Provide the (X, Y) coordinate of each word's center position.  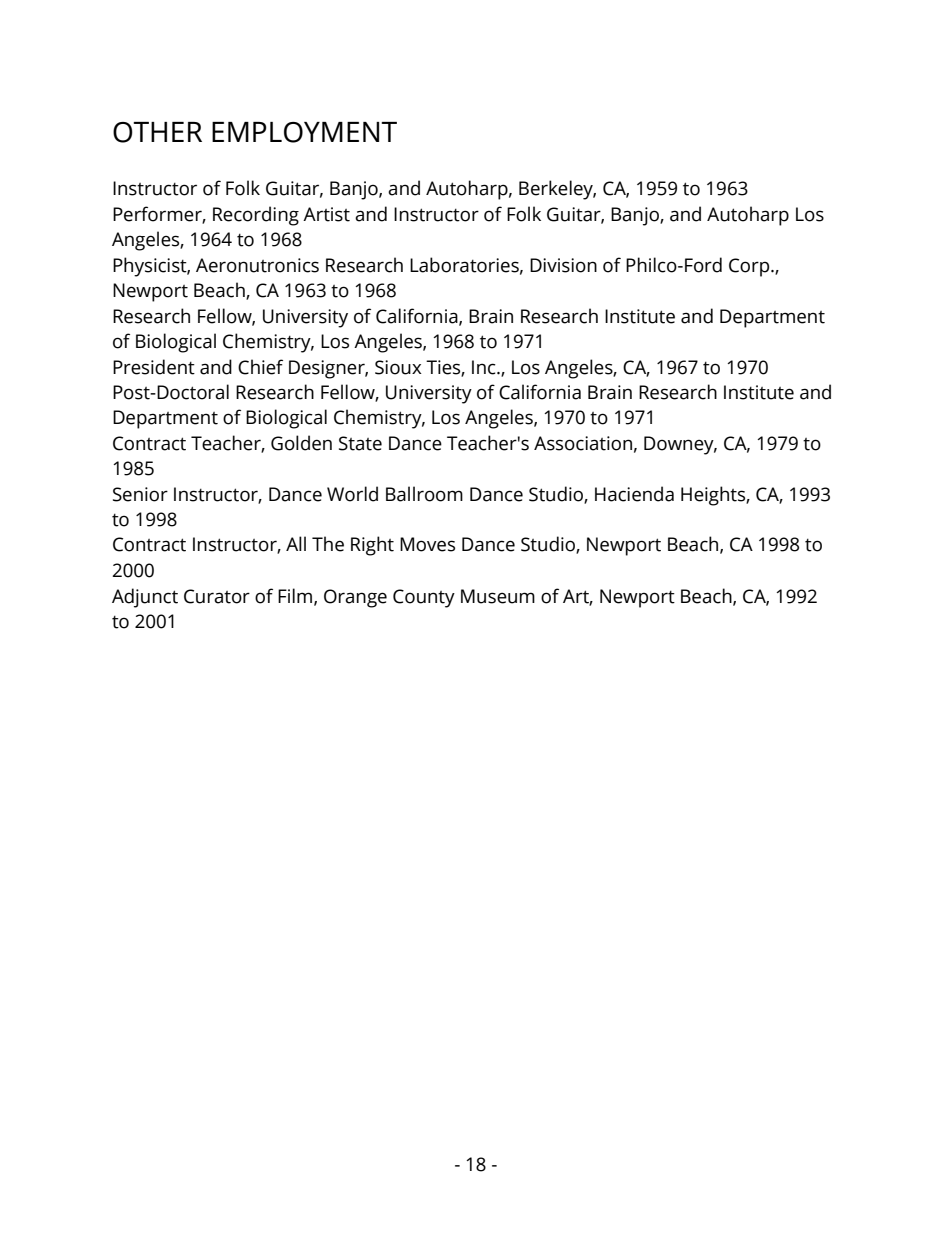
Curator (217, 596)
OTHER (157, 132)
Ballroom (424, 494)
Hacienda (634, 494)
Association (583, 443)
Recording (256, 216)
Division (563, 265)
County (424, 598)
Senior (140, 494)
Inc (485, 367)
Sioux (398, 367)
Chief (260, 367)
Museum (498, 596)
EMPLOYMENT (304, 132)
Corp (750, 267)
